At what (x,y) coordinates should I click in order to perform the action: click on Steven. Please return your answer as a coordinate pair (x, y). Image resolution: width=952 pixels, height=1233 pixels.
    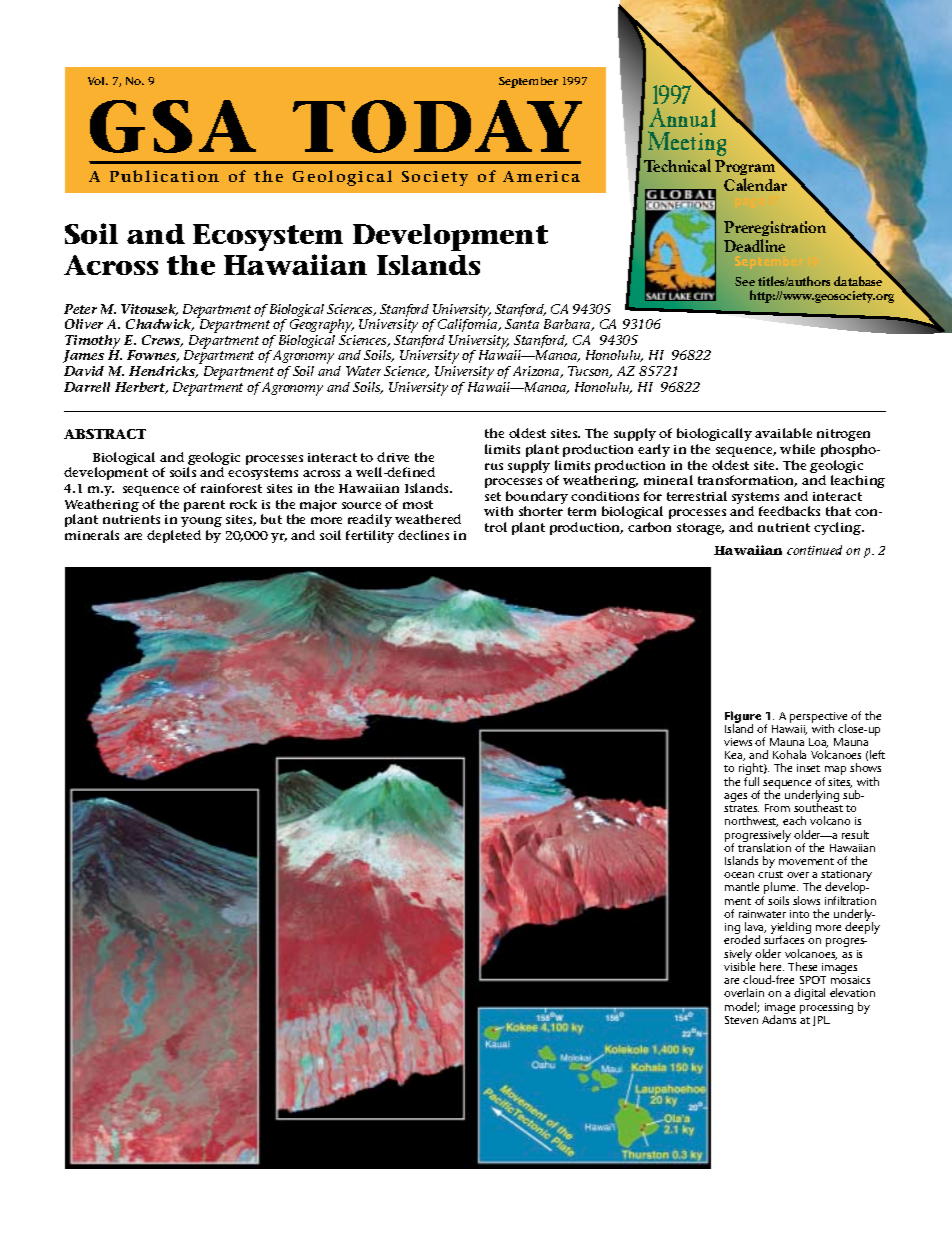
    Looking at the image, I should click on (741, 1020).
